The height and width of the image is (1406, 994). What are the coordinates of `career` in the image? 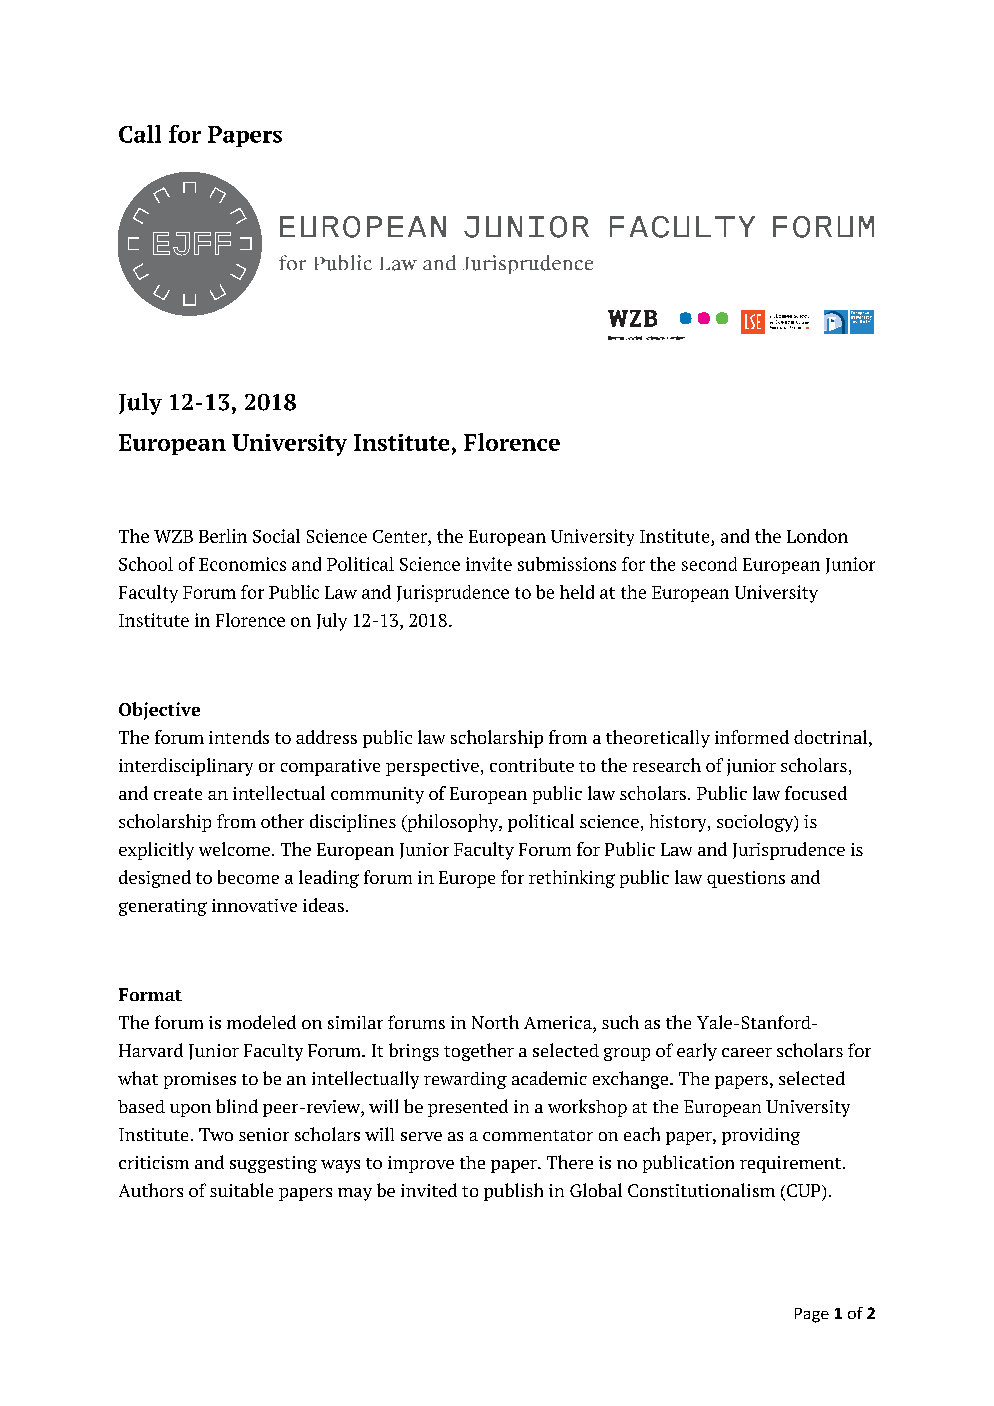 It's located at (747, 1052).
